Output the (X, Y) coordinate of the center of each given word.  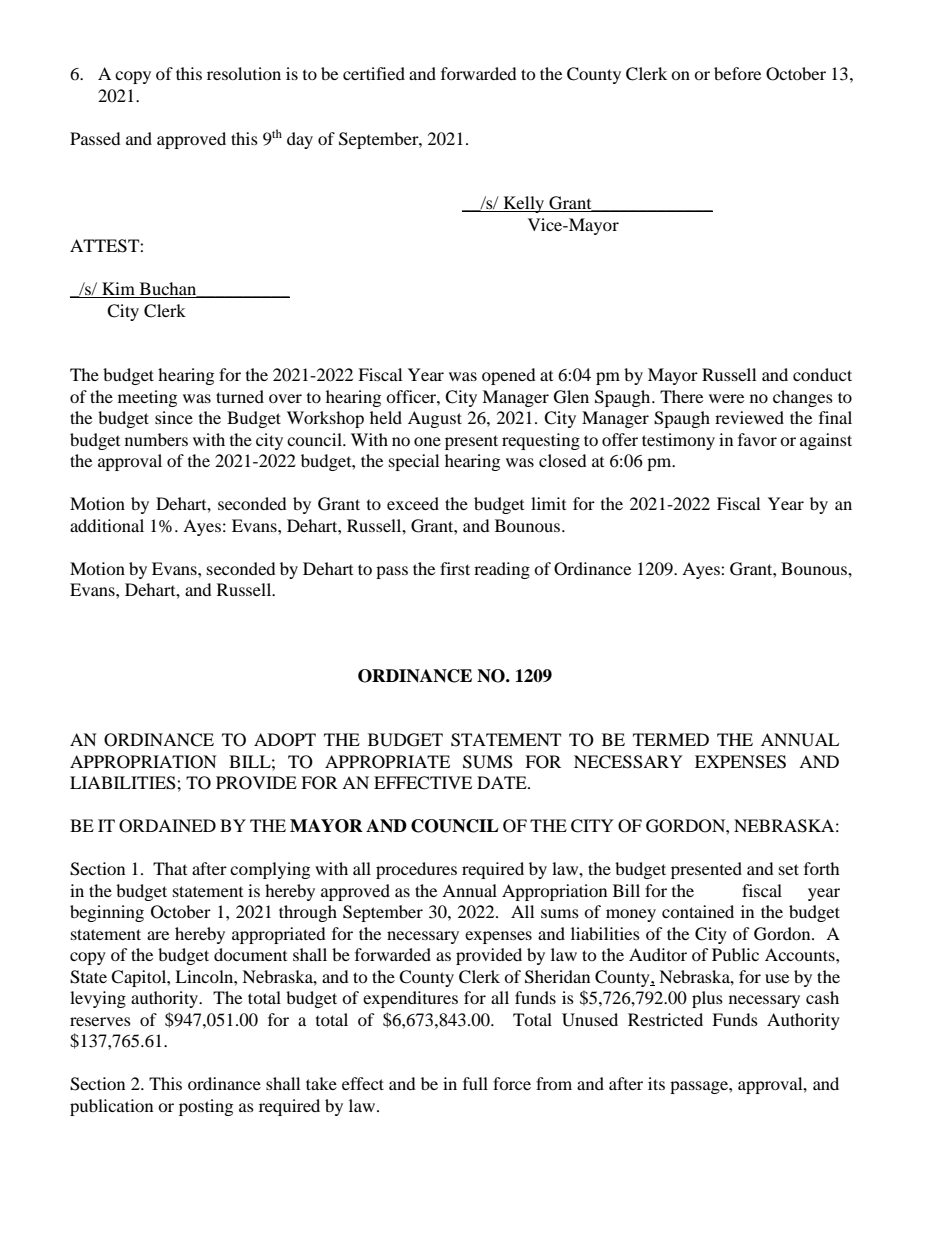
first (455, 568)
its (656, 1083)
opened (509, 376)
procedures (416, 870)
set (789, 869)
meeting (147, 398)
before (737, 73)
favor (757, 439)
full (475, 1083)
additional (107, 525)
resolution (244, 73)
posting (206, 1107)
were (726, 398)
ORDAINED (167, 826)
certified (374, 73)
